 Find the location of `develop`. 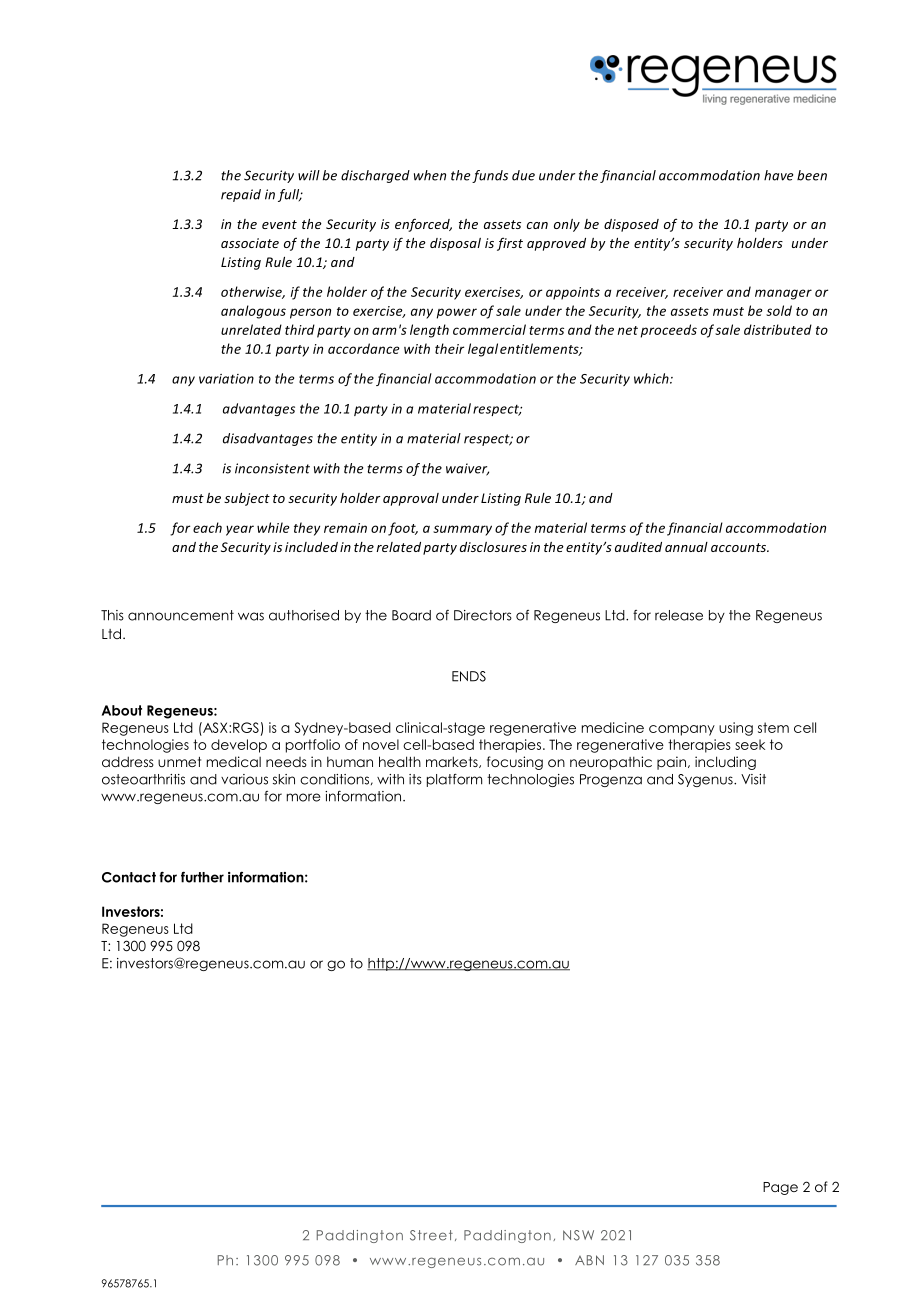

develop is located at coordinates (239, 746).
